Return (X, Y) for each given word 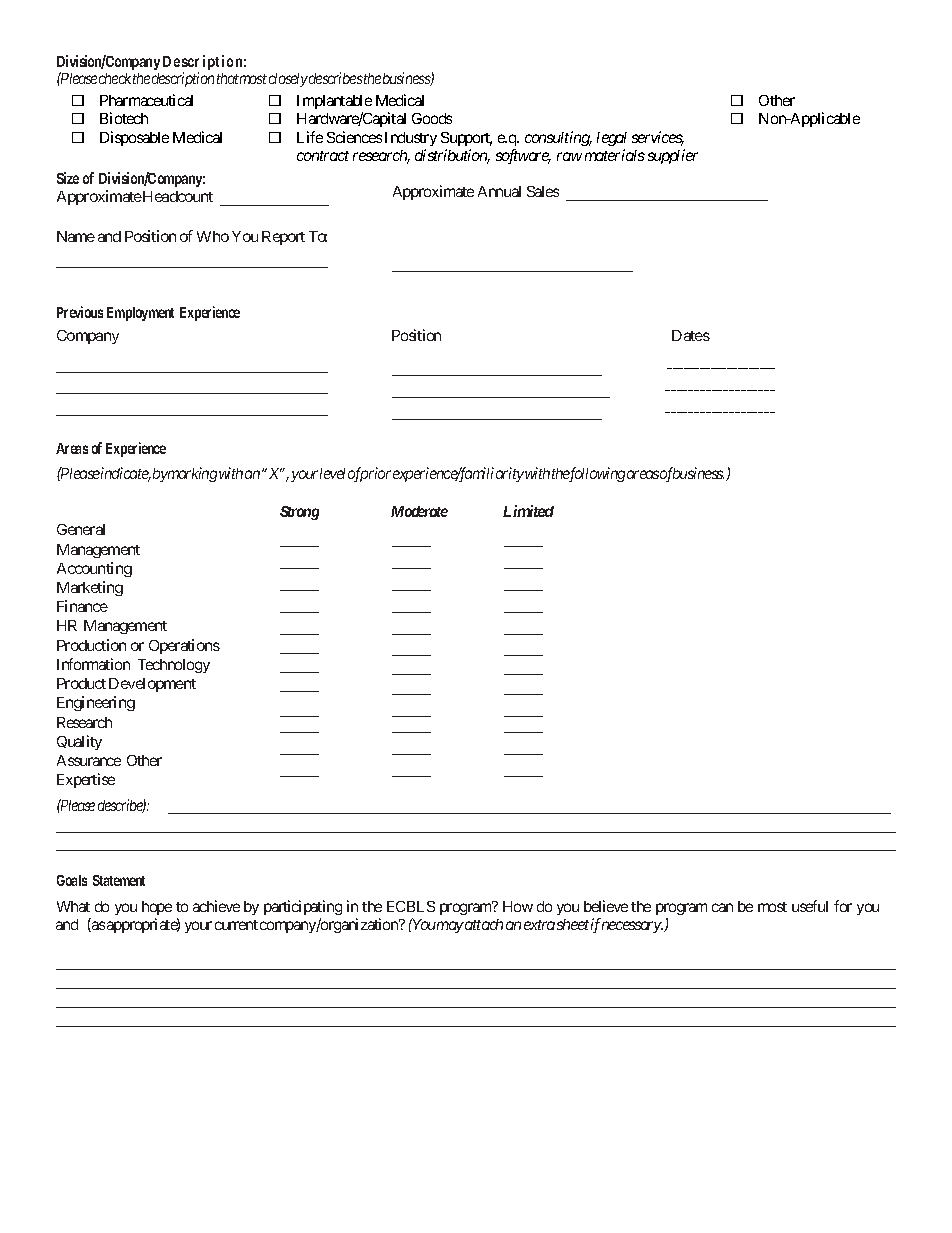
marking (192, 474)
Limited (528, 511)
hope (157, 908)
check (115, 78)
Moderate (419, 511)
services (658, 138)
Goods (432, 118)
